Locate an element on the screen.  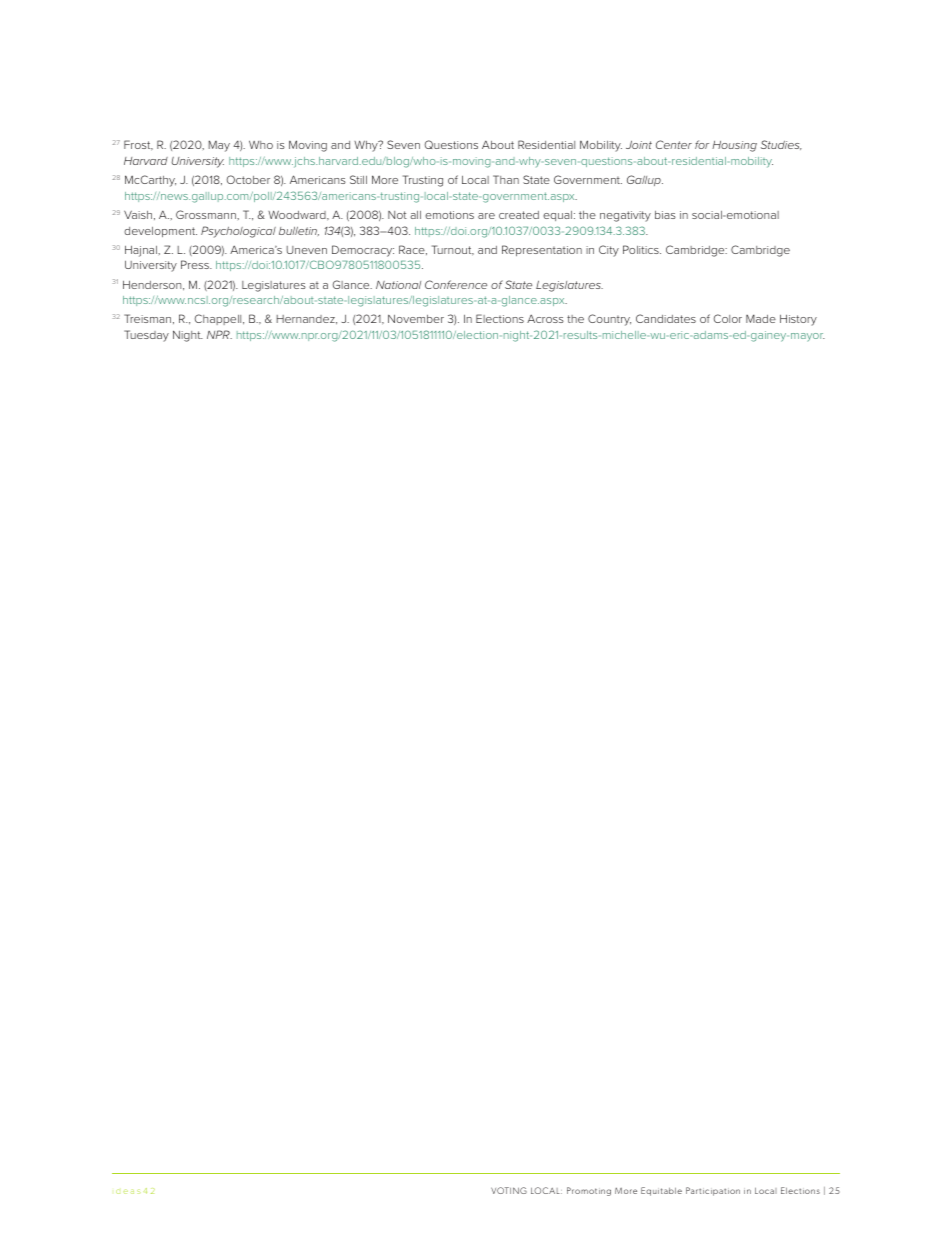
October is located at coordinates (248, 179).
